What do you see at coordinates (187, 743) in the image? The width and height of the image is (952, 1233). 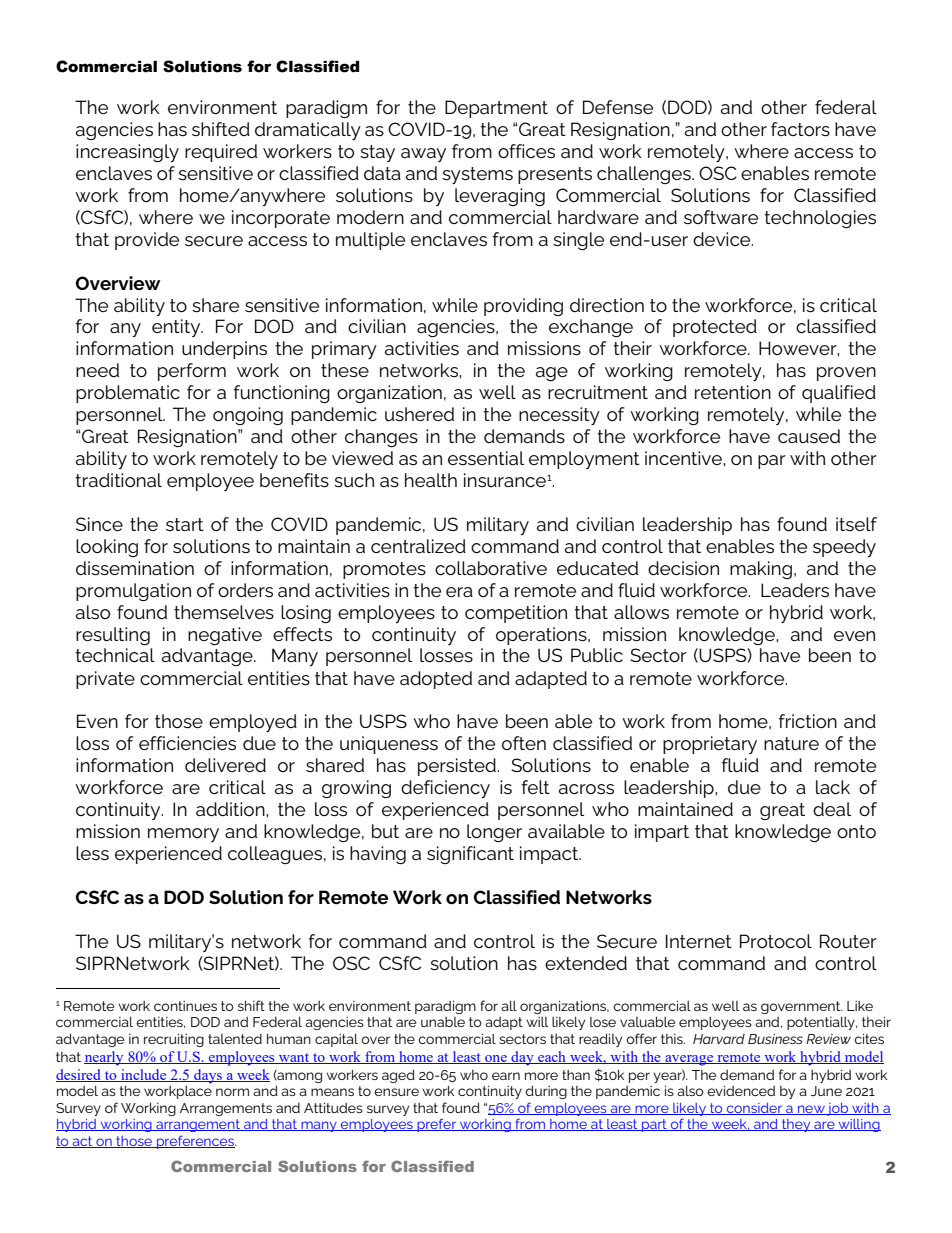 I see `efficiencies` at bounding box center [187, 743].
